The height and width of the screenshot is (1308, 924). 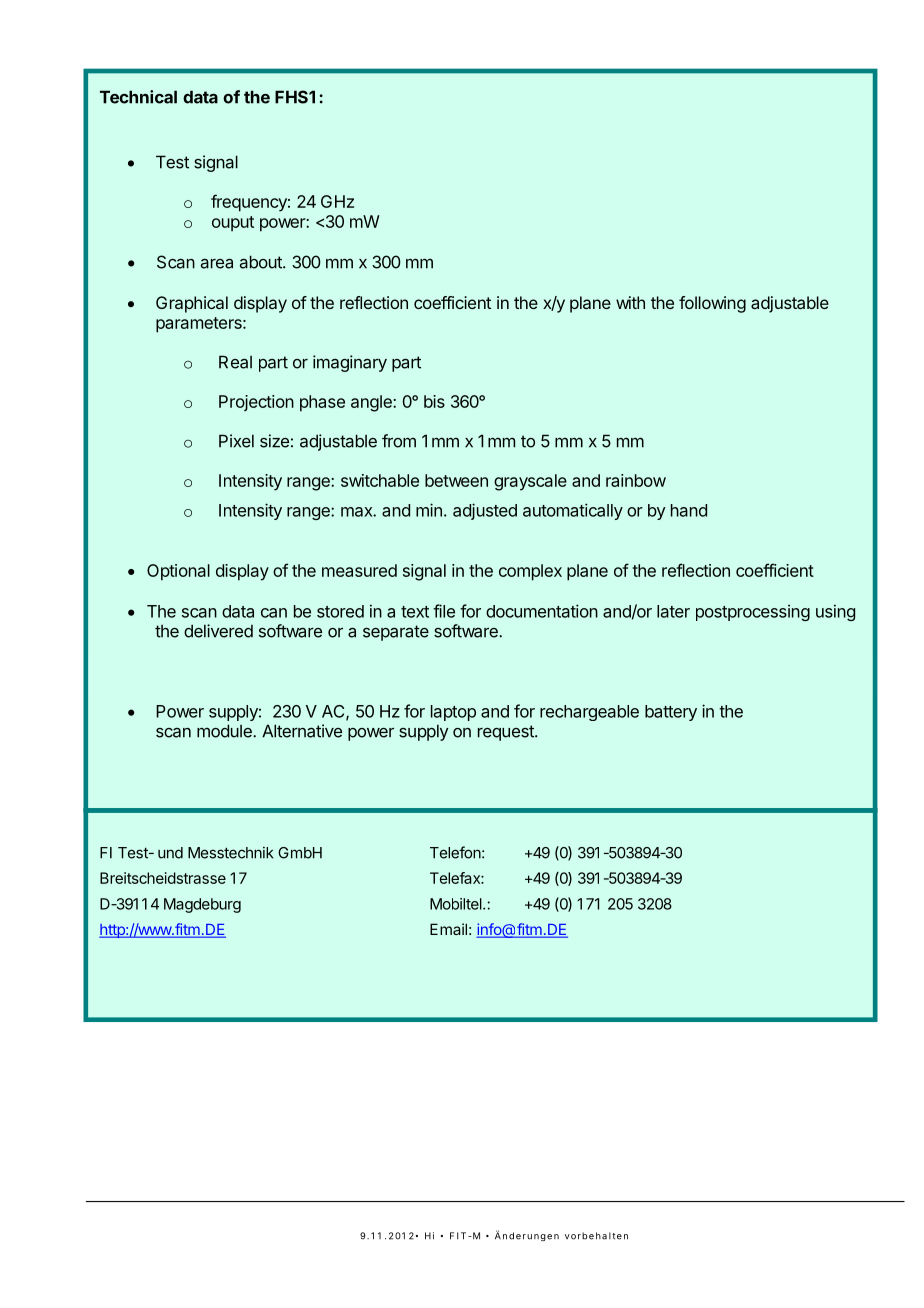 What do you see at coordinates (178, 572) in the screenshot?
I see `Optional` at bounding box center [178, 572].
